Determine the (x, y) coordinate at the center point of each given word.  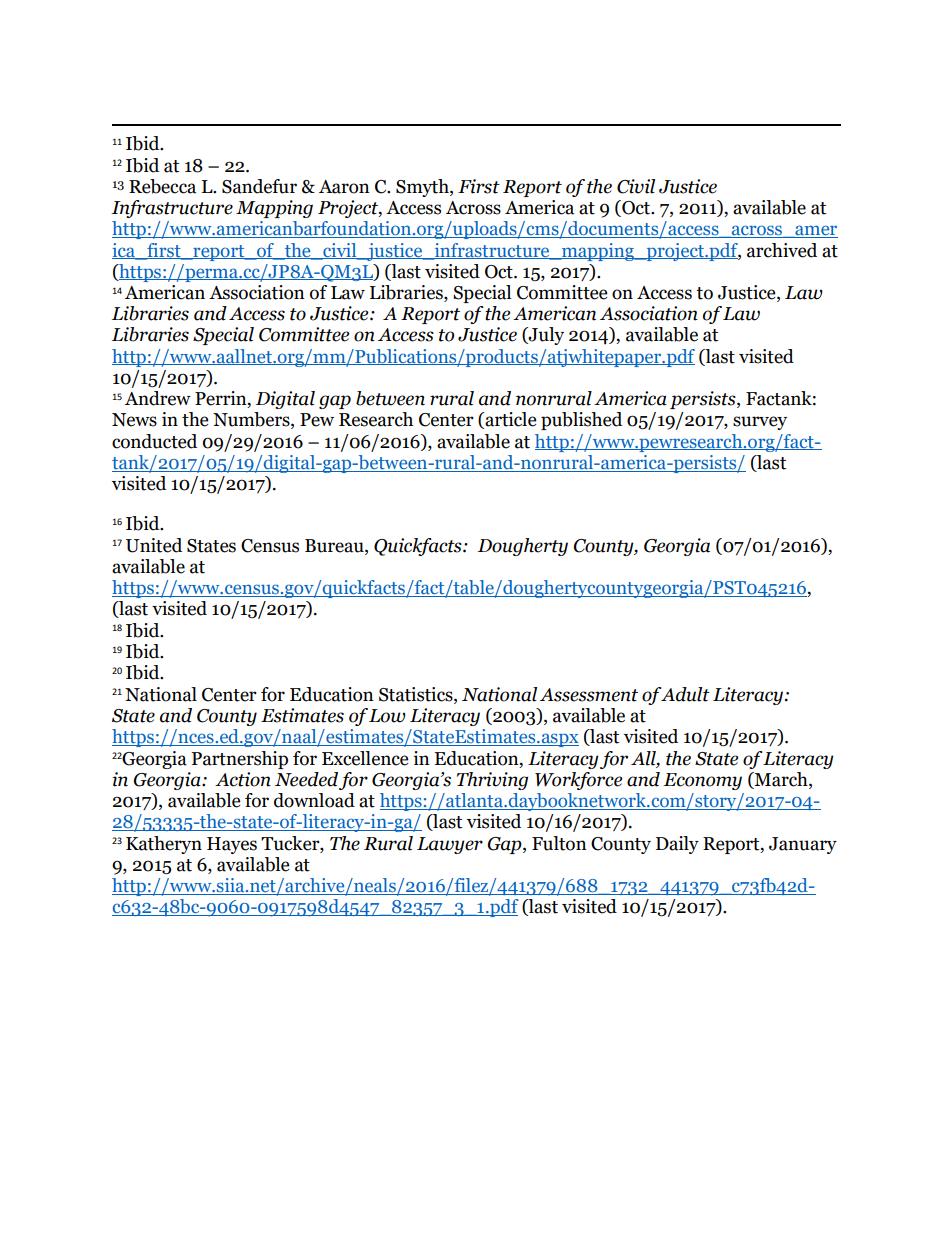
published (581, 421)
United (154, 545)
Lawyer (450, 845)
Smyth (423, 188)
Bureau (335, 546)
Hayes (232, 845)
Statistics (417, 694)
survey (760, 423)
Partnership (240, 760)
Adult (685, 694)
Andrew (158, 398)
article (509, 420)
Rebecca (162, 186)
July (545, 336)
